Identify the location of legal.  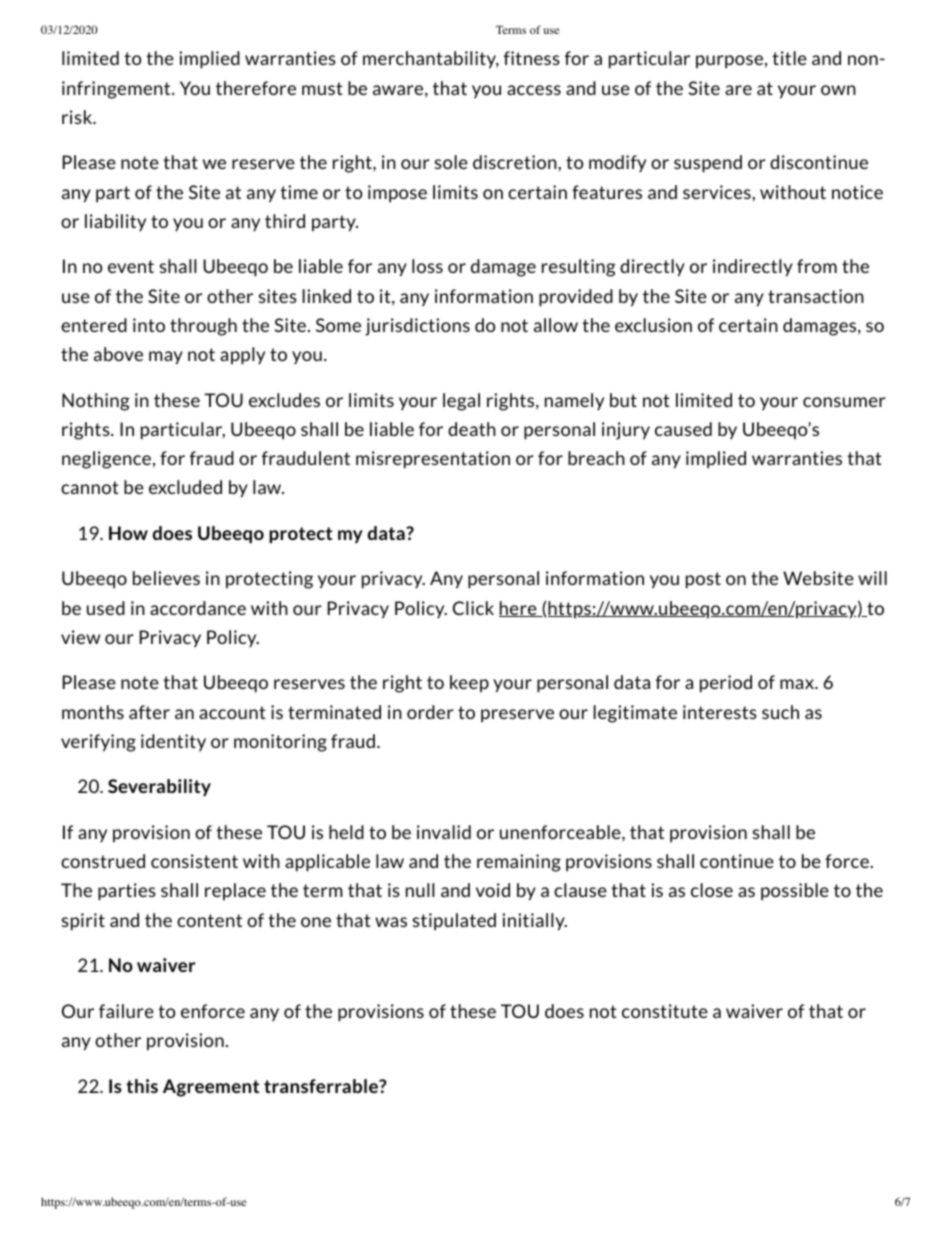
(461, 402).
